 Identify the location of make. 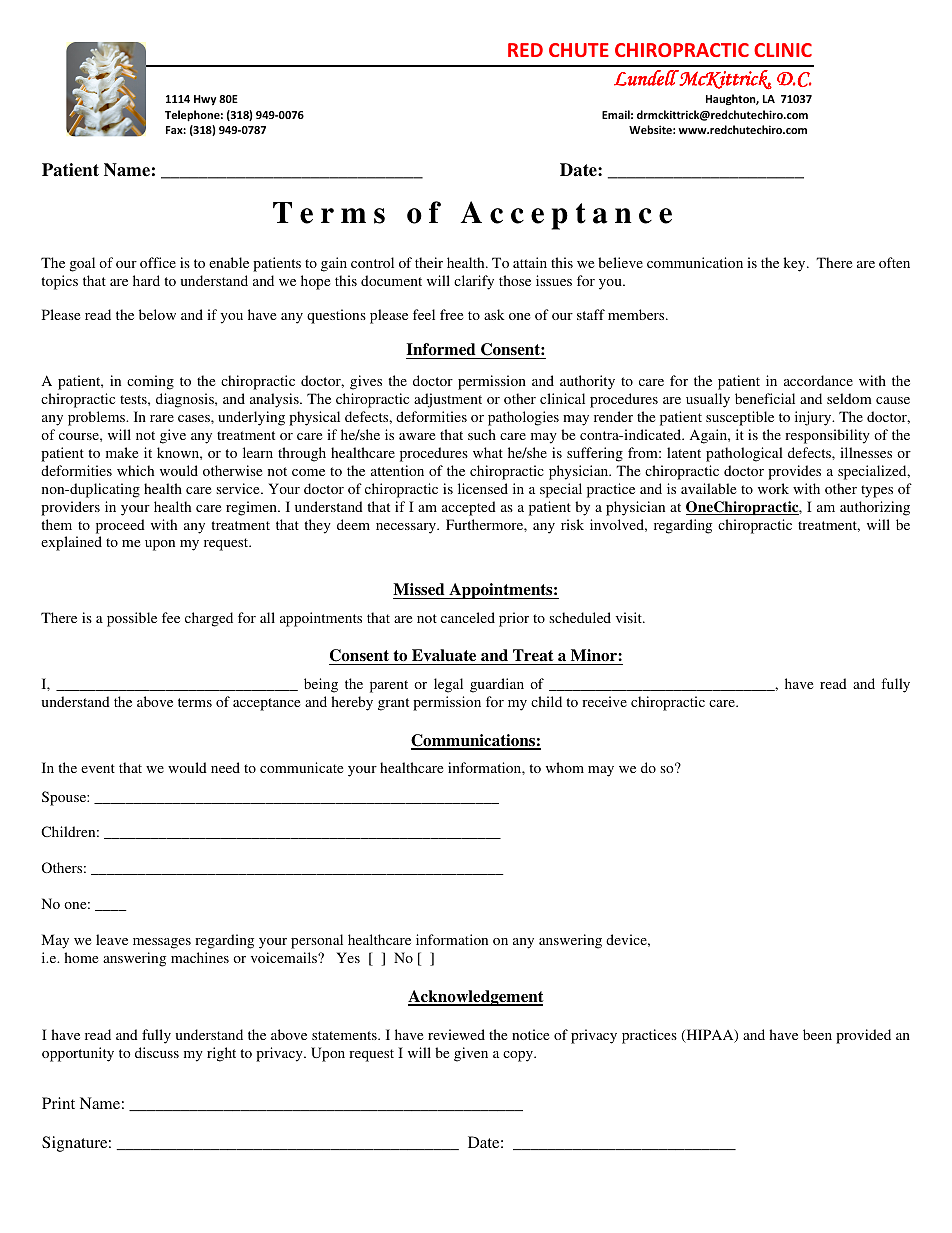
(122, 452).
